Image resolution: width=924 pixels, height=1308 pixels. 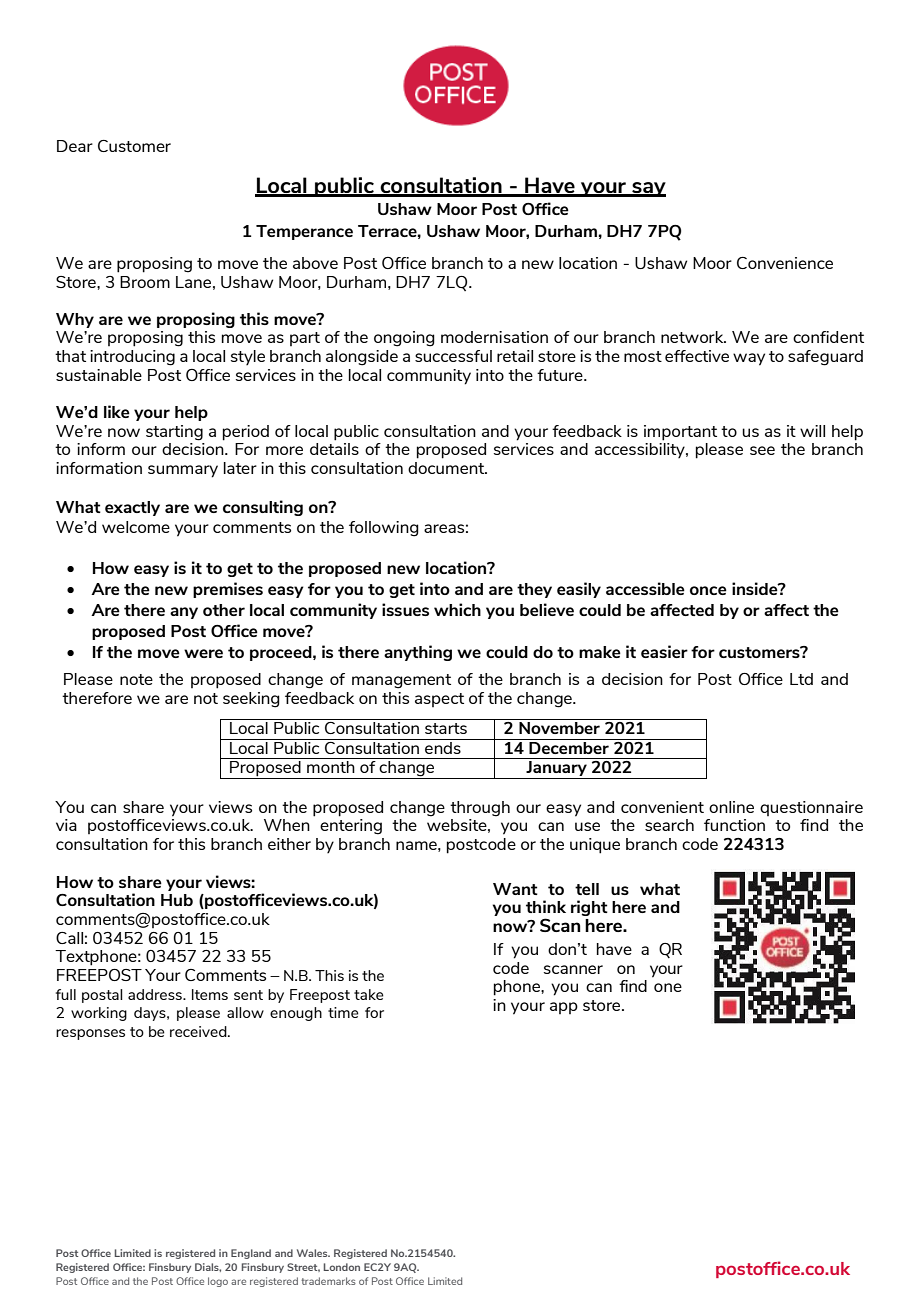 What do you see at coordinates (446, 728) in the screenshot?
I see `starts` at bounding box center [446, 728].
